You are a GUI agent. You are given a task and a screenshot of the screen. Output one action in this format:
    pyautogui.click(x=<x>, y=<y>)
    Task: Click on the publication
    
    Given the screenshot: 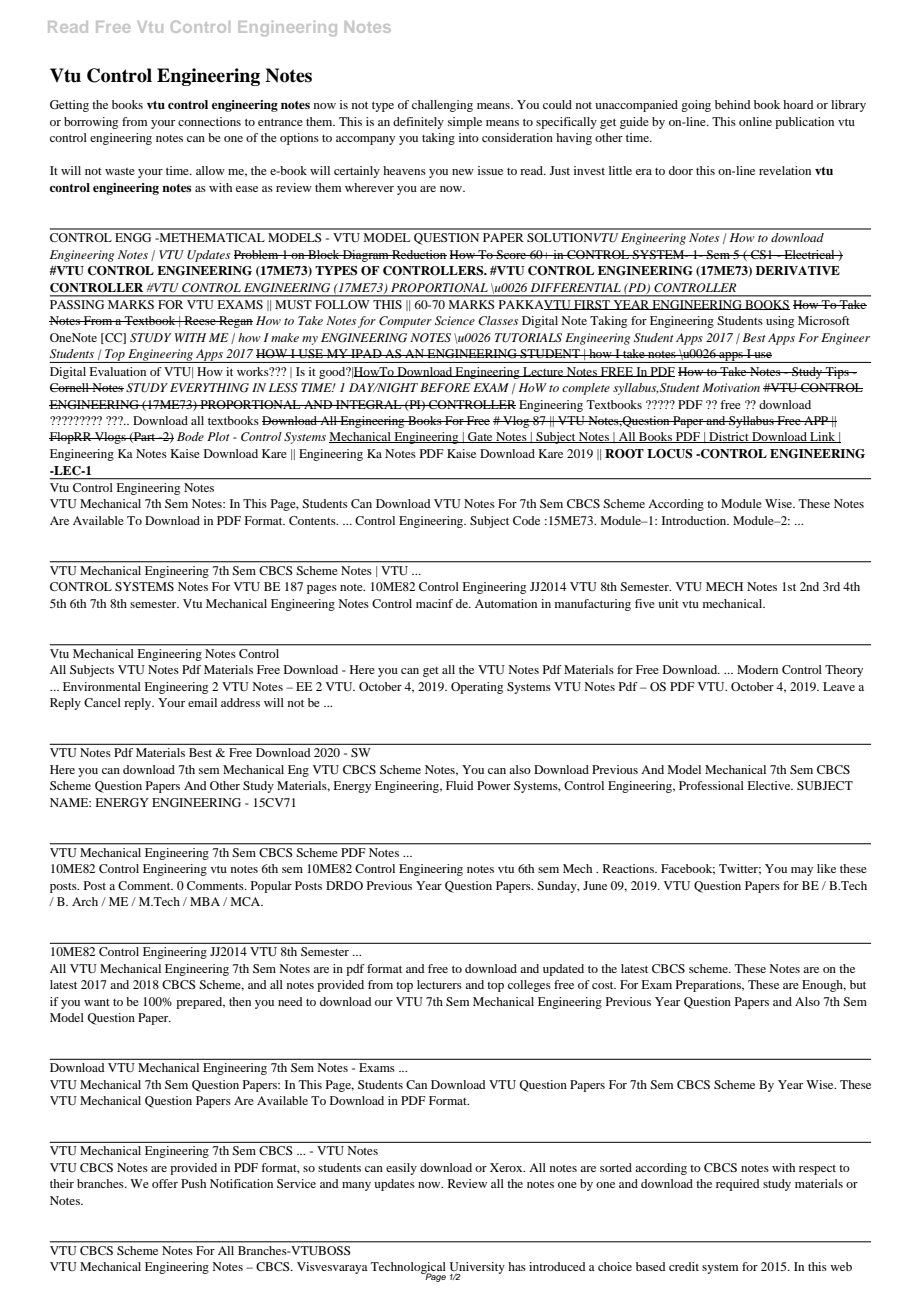 What is the action you would take?
    pyautogui.click(x=804, y=123)
